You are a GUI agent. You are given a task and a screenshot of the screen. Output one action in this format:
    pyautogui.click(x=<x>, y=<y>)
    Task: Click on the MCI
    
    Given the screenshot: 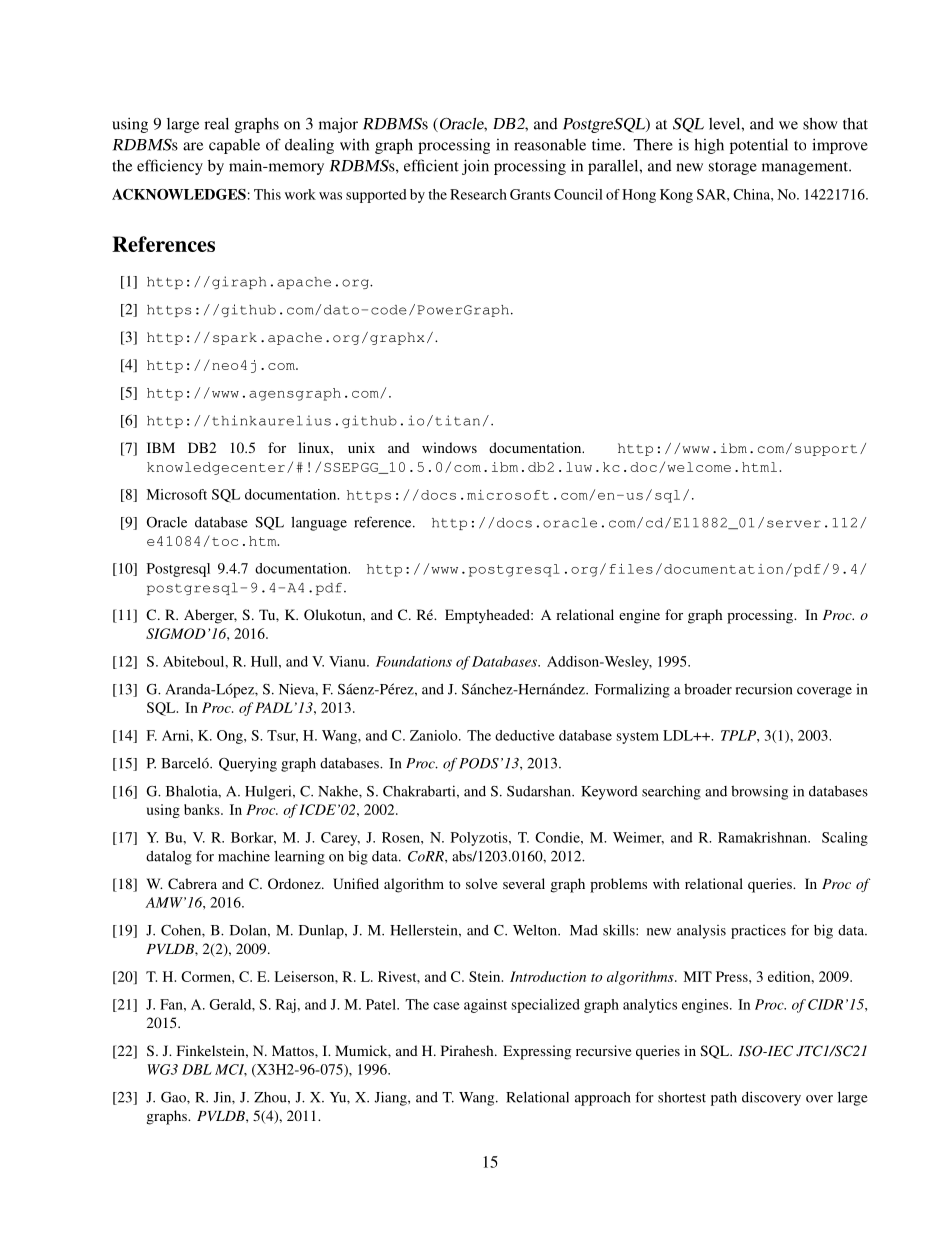 What is the action you would take?
    pyautogui.click(x=231, y=1070)
